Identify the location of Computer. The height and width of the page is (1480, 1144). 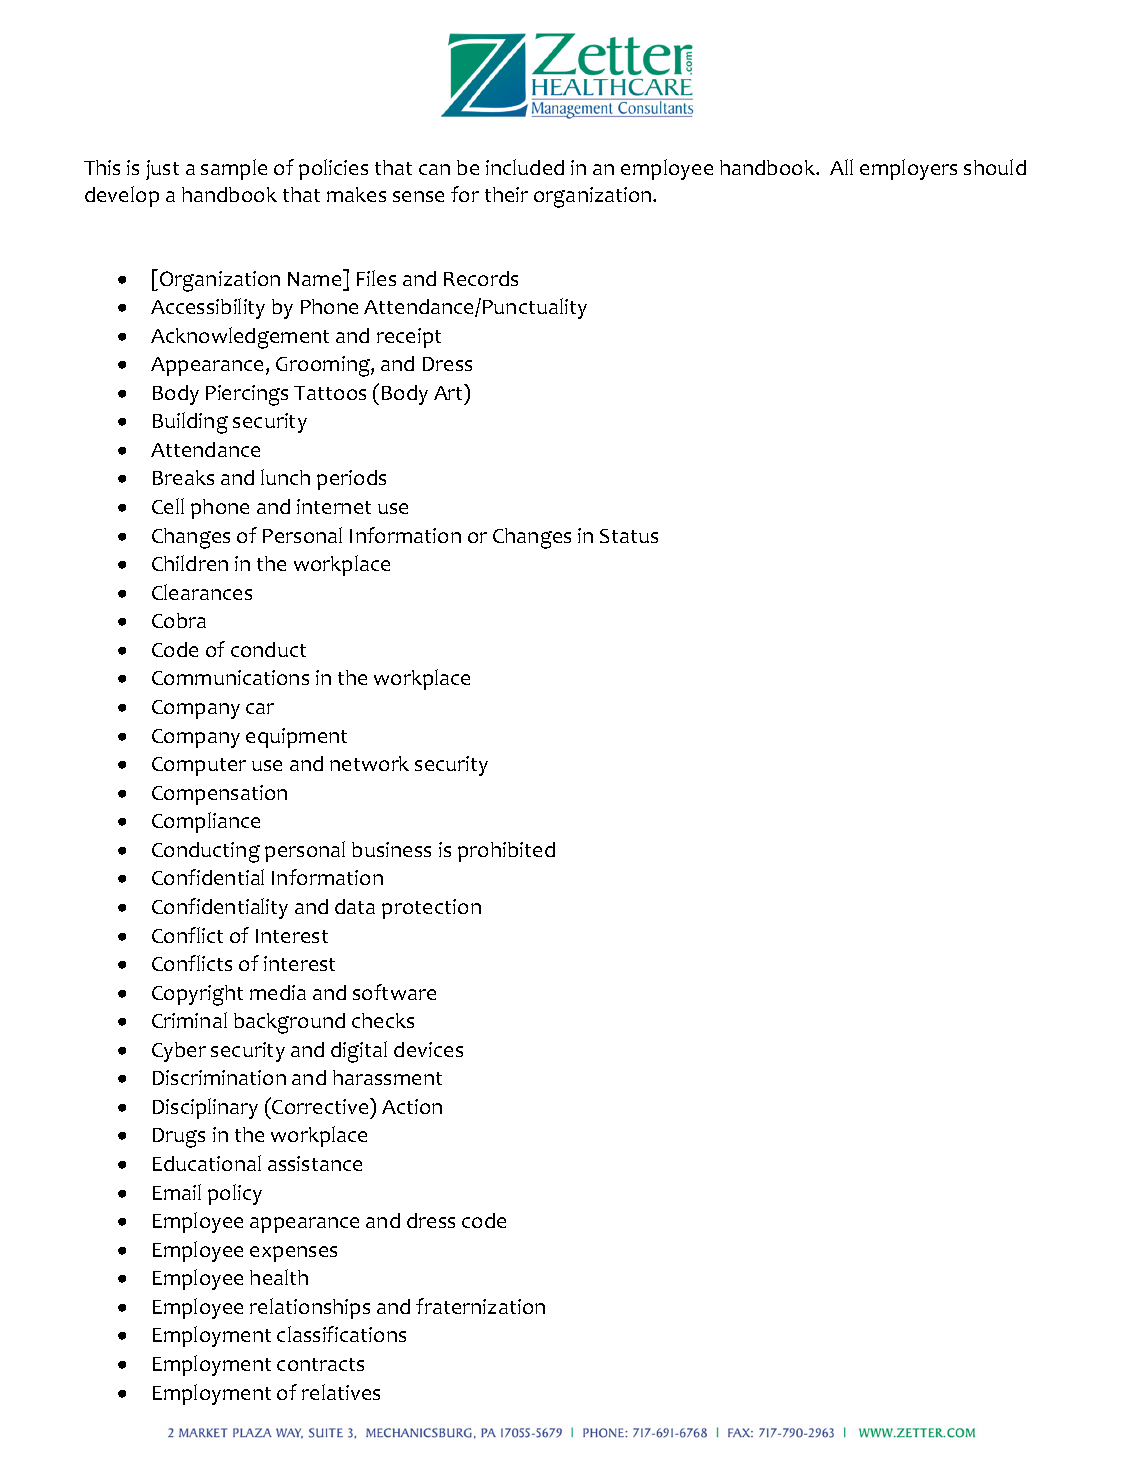
(199, 766).
